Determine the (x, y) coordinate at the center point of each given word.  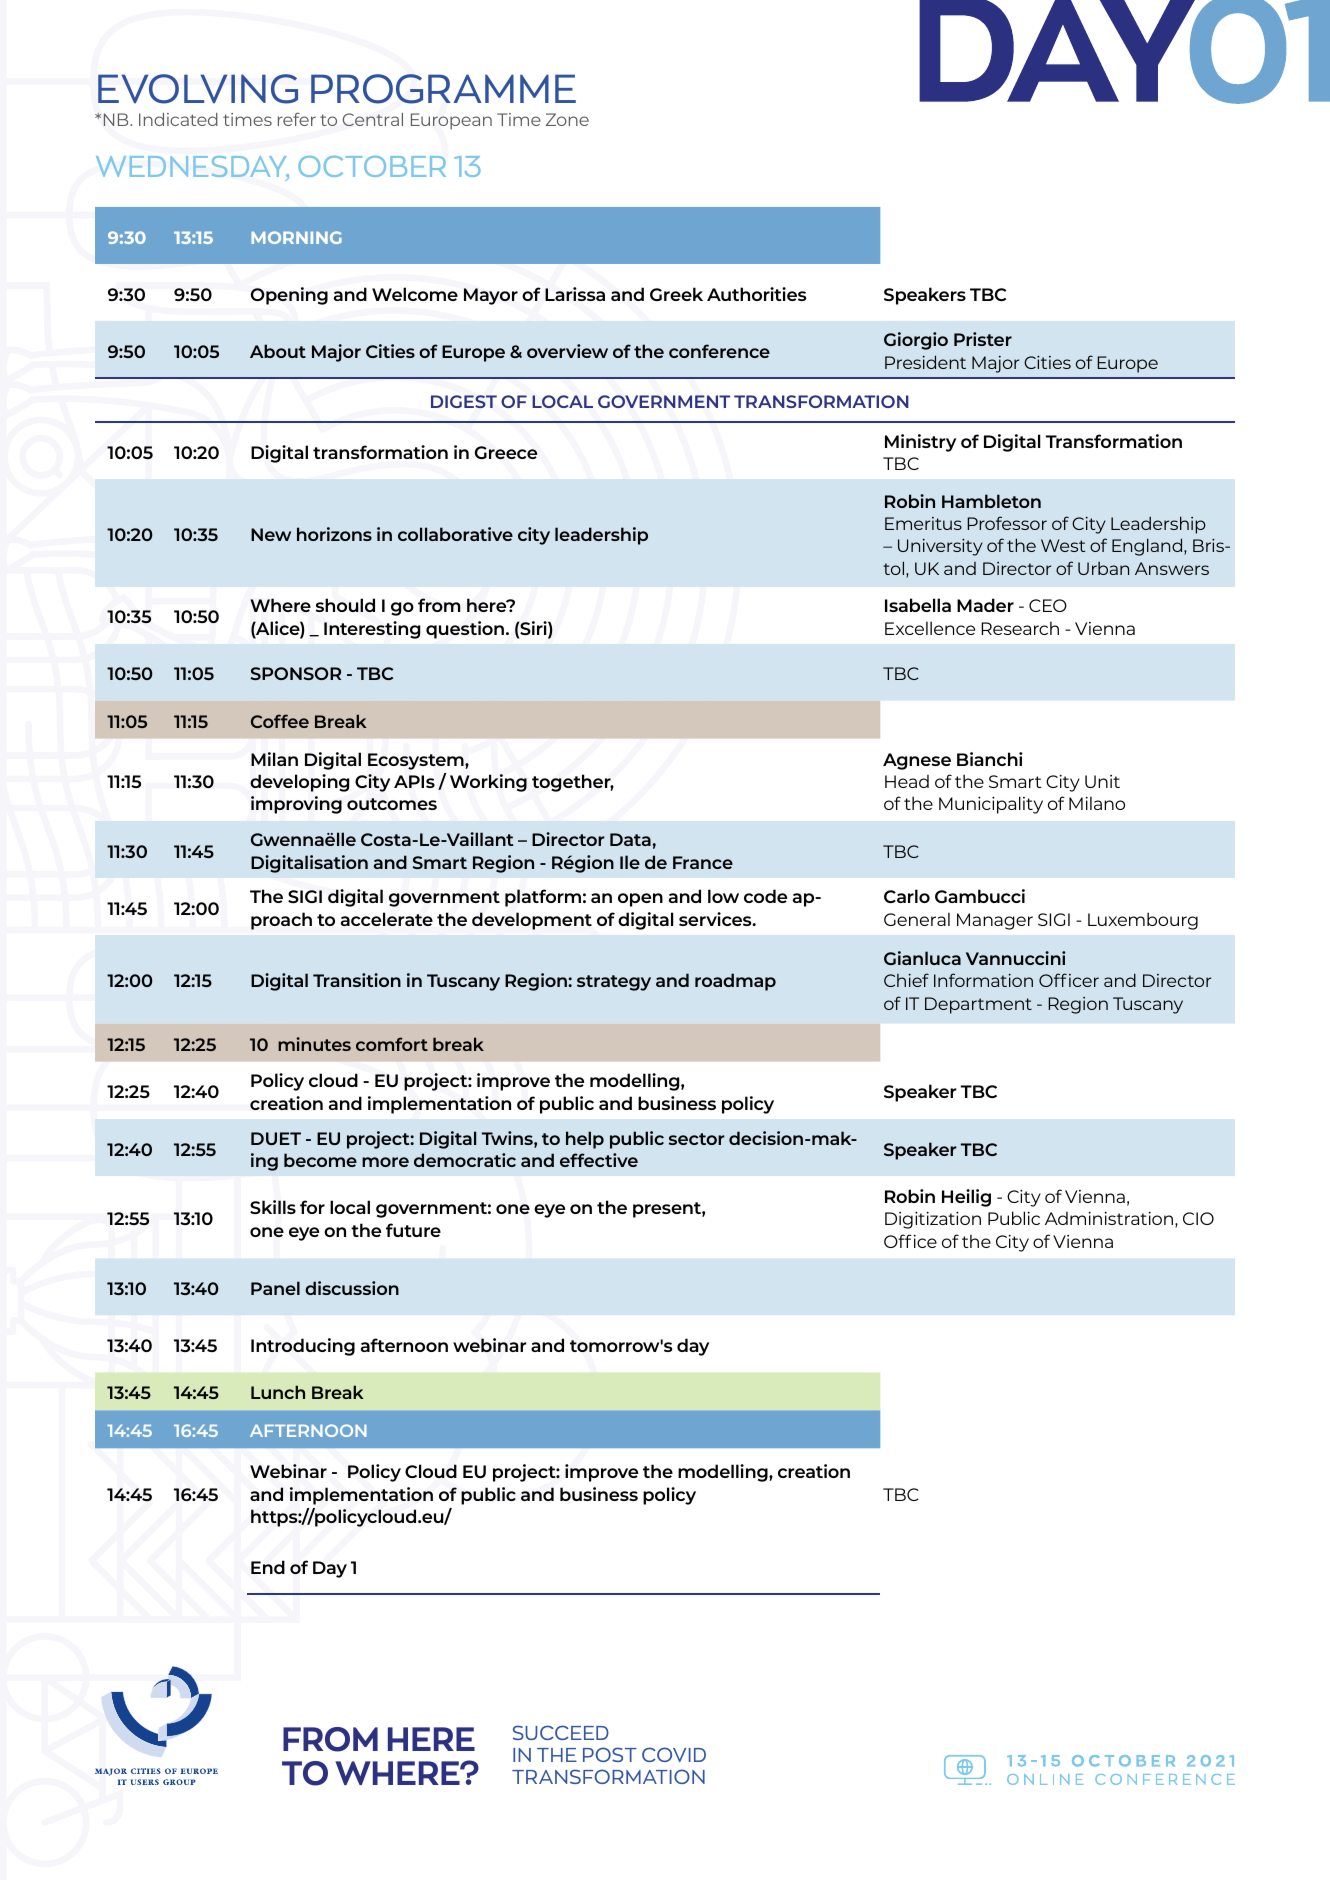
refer (297, 119)
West (1063, 545)
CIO (1198, 1218)
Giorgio (916, 341)
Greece (506, 452)
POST (610, 1754)
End (268, 1567)
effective (599, 1160)
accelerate (387, 919)
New (271, 534)
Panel (275, 1288)
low (723, 896)
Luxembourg (1143, 921)
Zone (567, 119)
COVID (674, 1754)
